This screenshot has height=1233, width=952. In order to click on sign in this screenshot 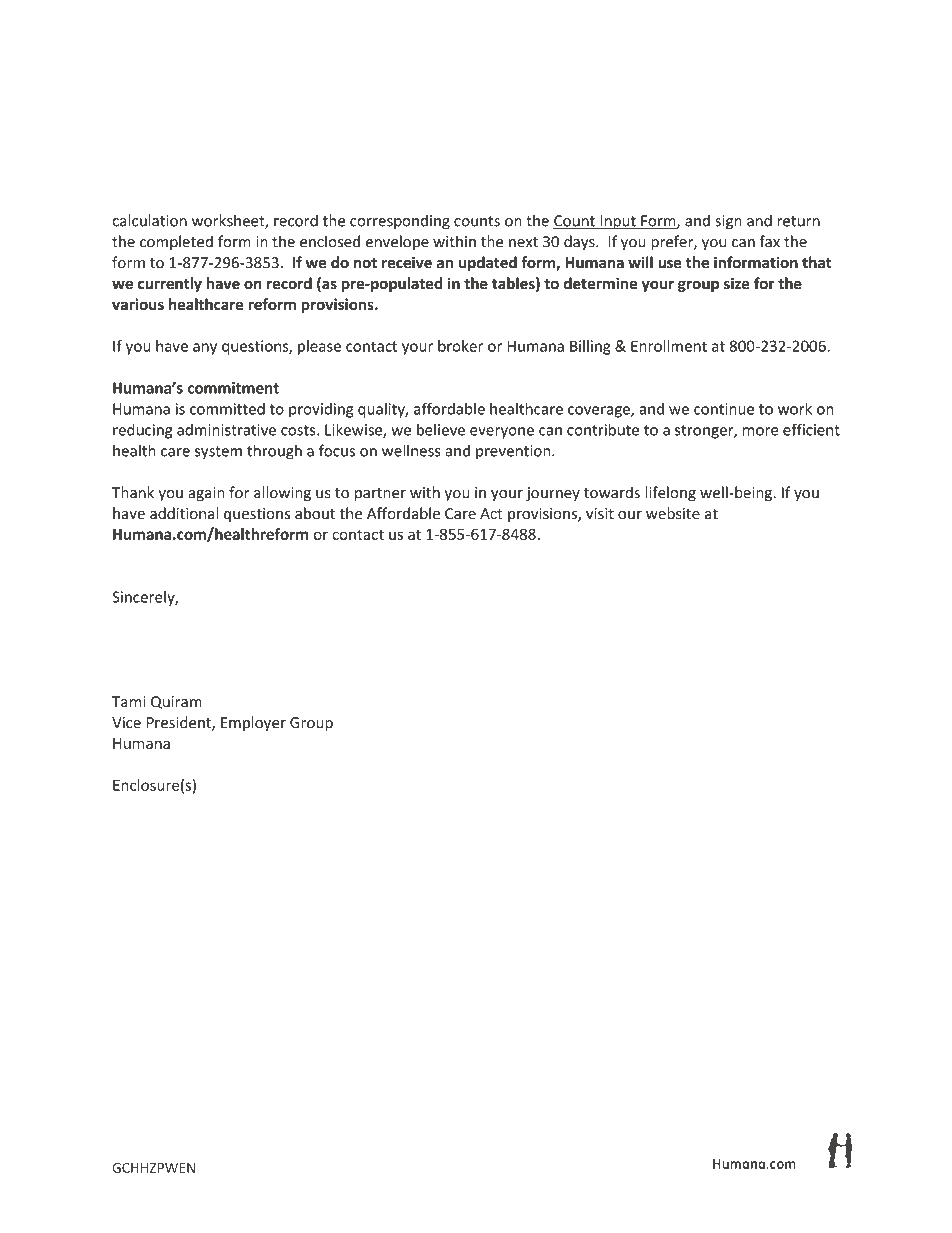, I will do `click(728, 222)`.
